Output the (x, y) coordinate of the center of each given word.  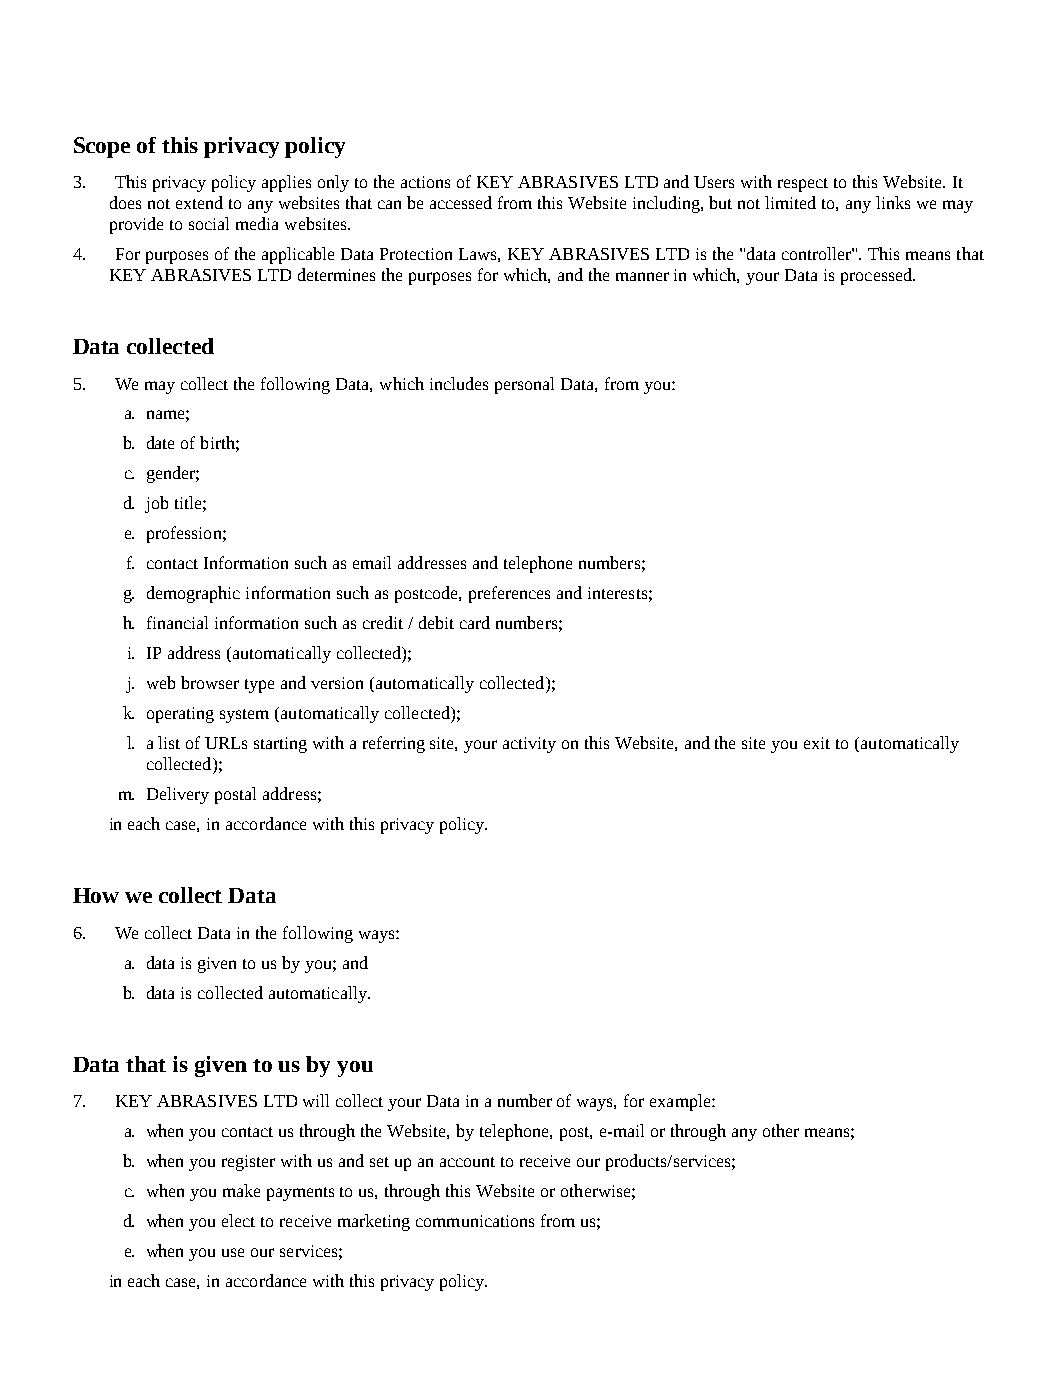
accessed (461, 202)
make (241, 1190)
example (681, 1102)
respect (803, 185)
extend (199, 202)
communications (475, 1221)
